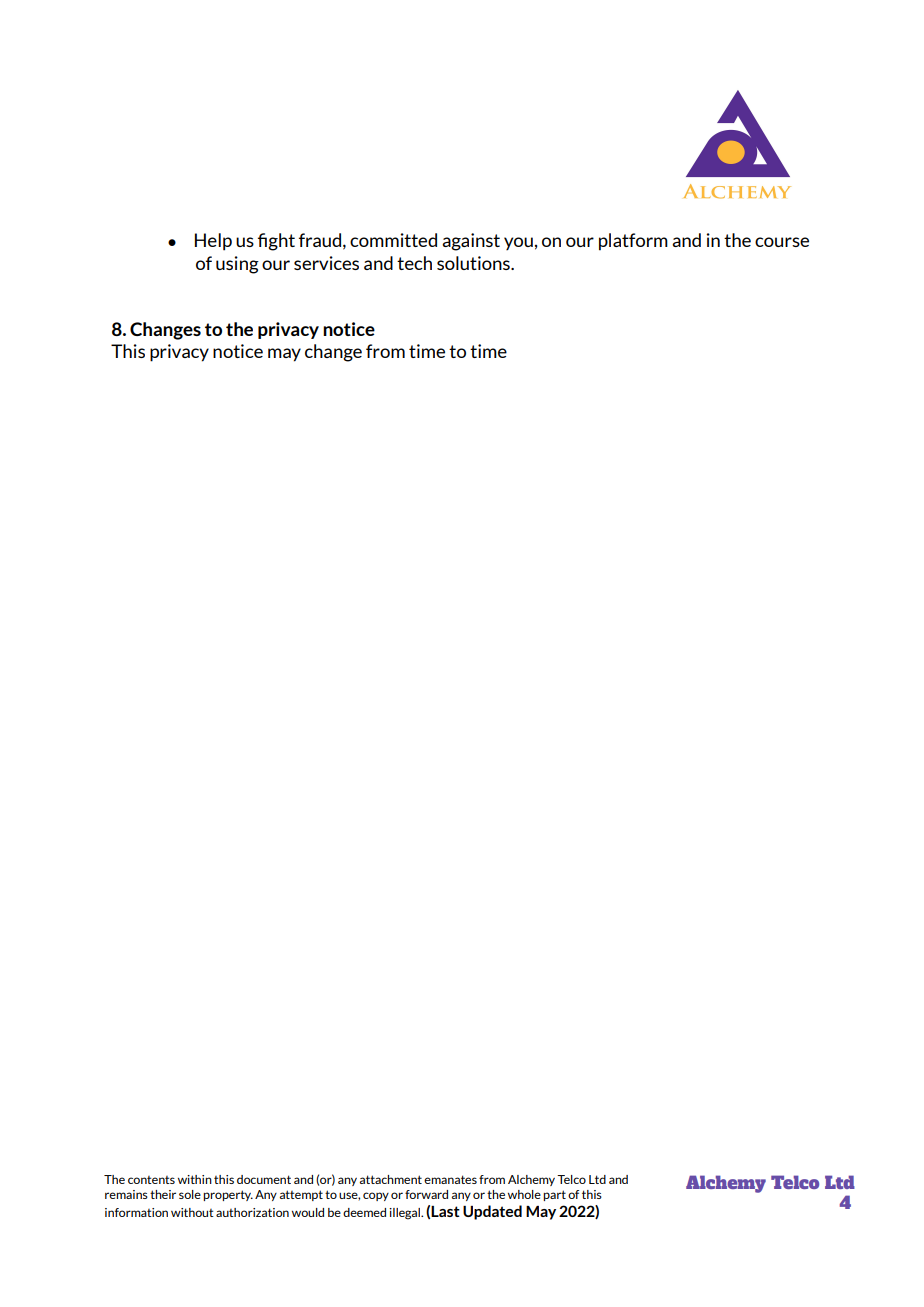 The height and width of the screenshot is (1307, 924). What do you see at coordinates (237, 265) in the screenshot?
I see `using` at bounding box center [237, 265].
